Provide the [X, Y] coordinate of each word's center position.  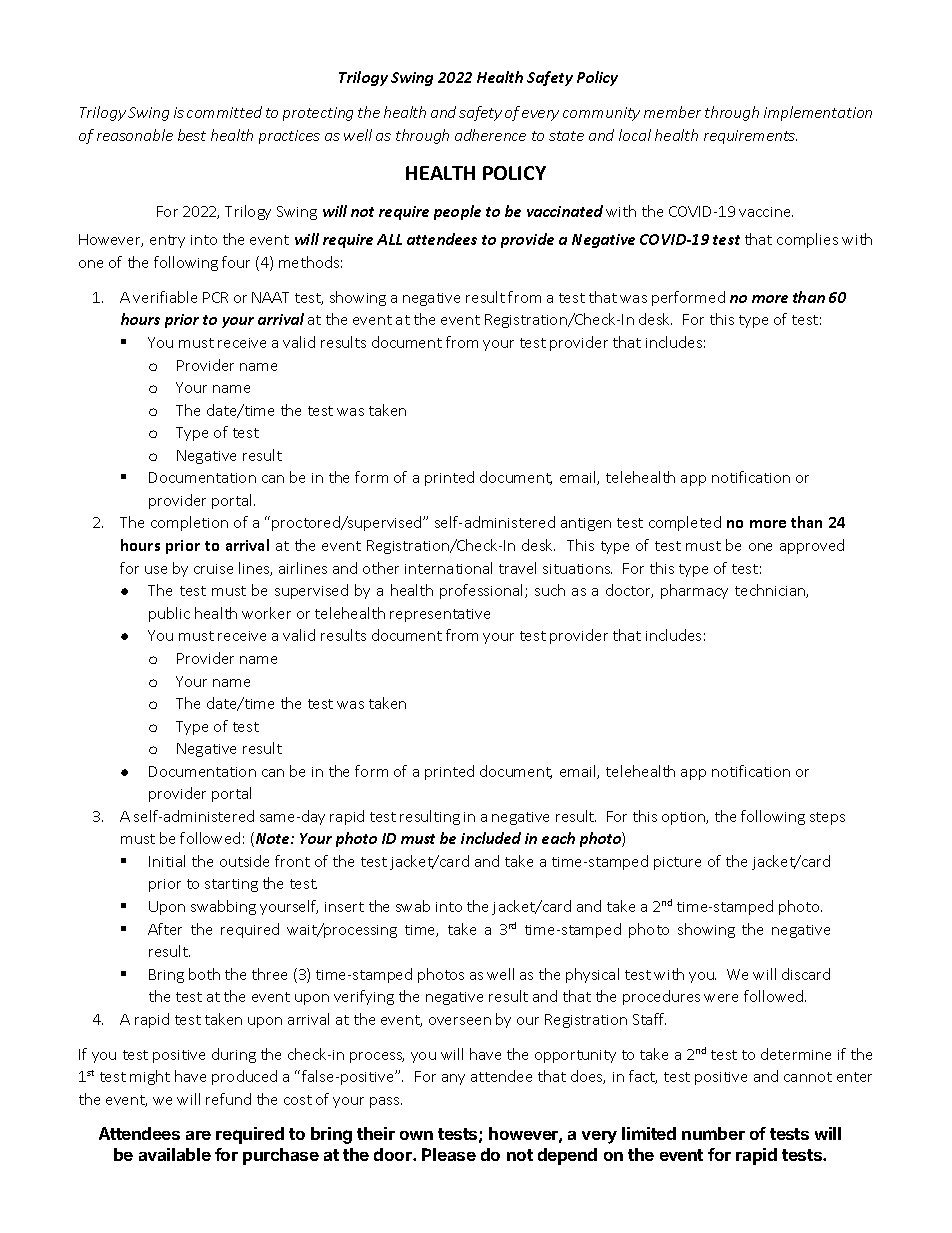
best [192, 135]
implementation [818, 113]
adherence [490, 135]
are [198, 1135]
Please [449, 1154]
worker [266, 613]
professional [483, 591]
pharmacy [694, 591]
